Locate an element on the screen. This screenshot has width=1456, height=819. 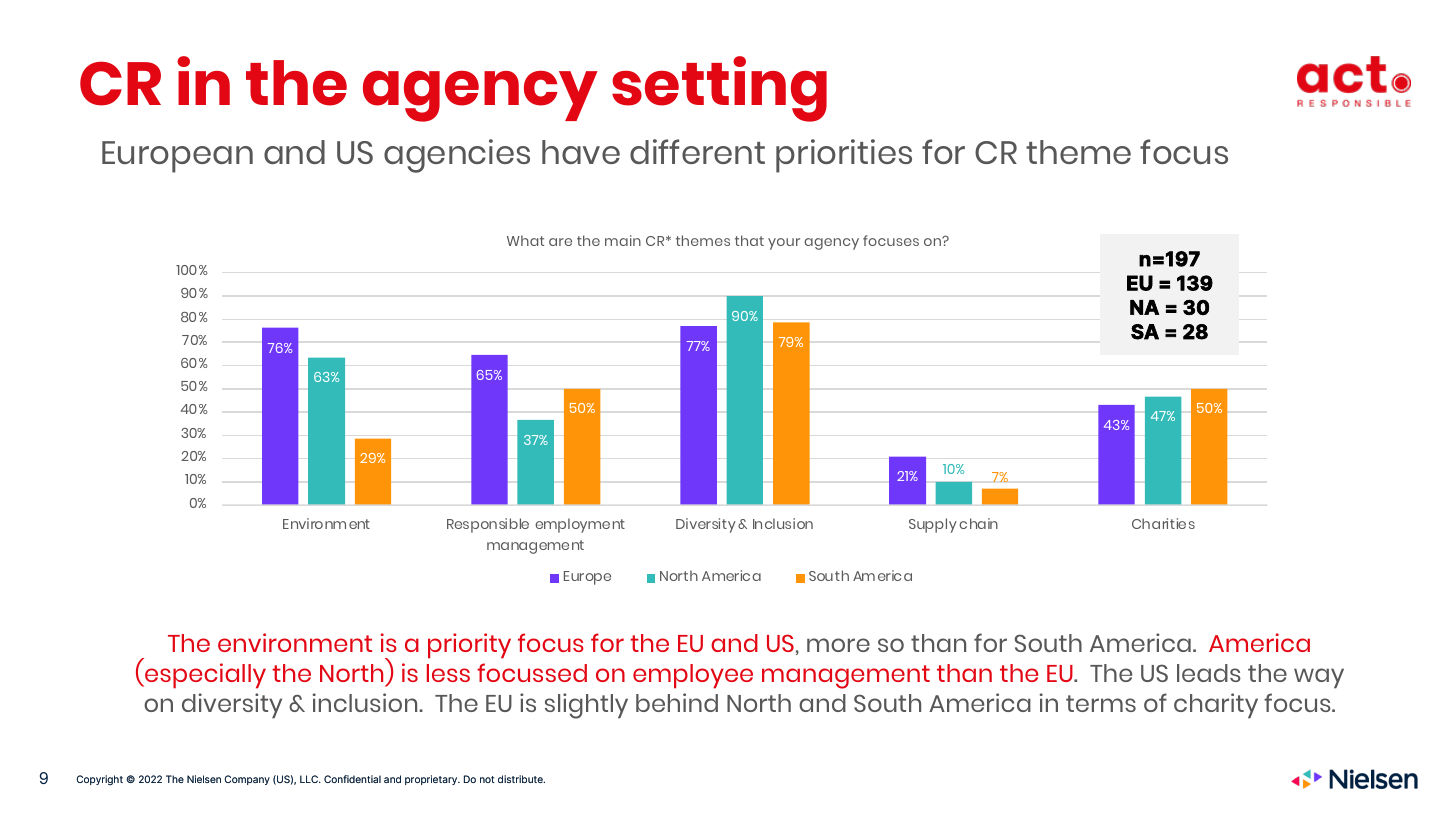
behind is located at coordinates (677, 702).
